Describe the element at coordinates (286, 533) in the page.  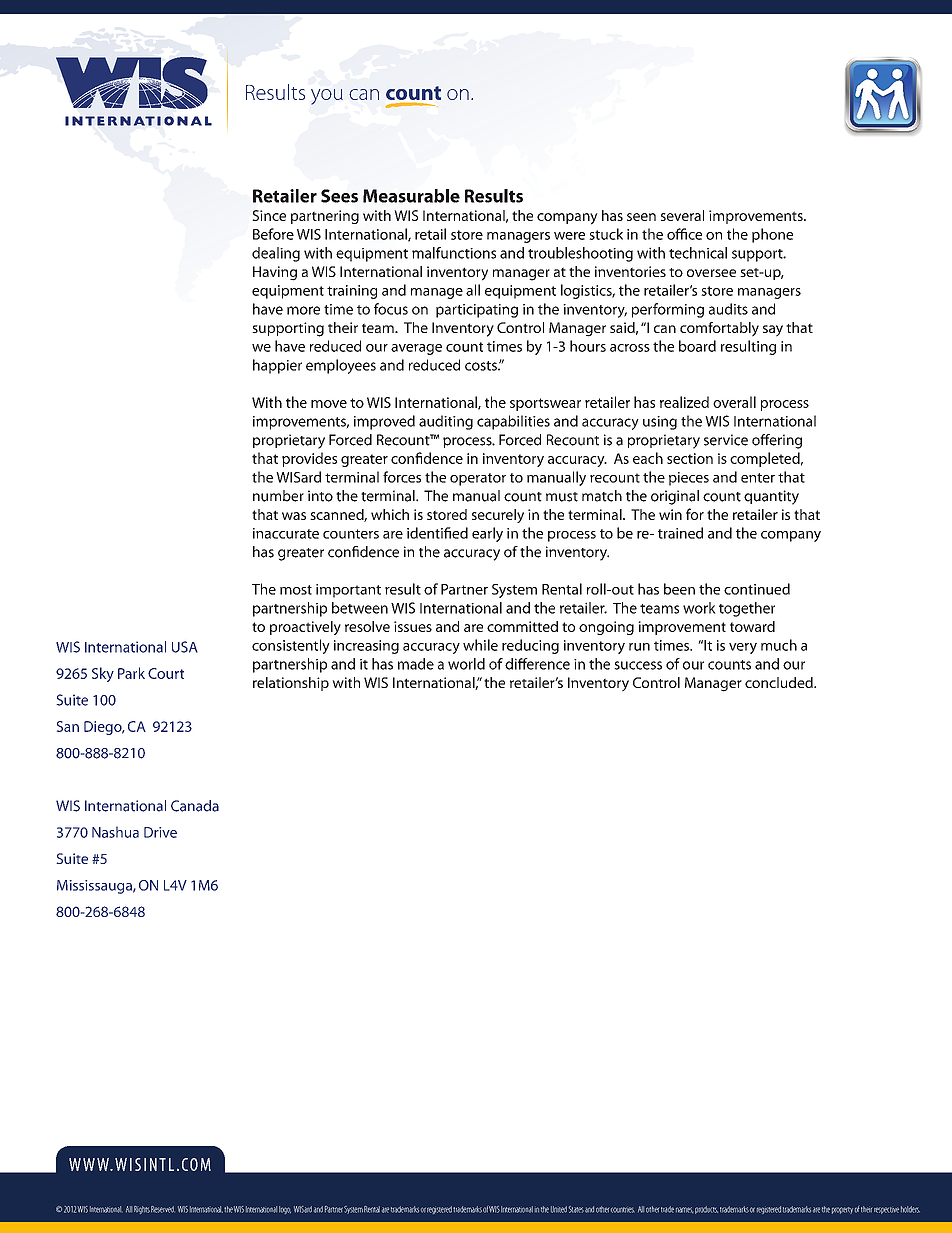
I see `inaccurate` at that location.
